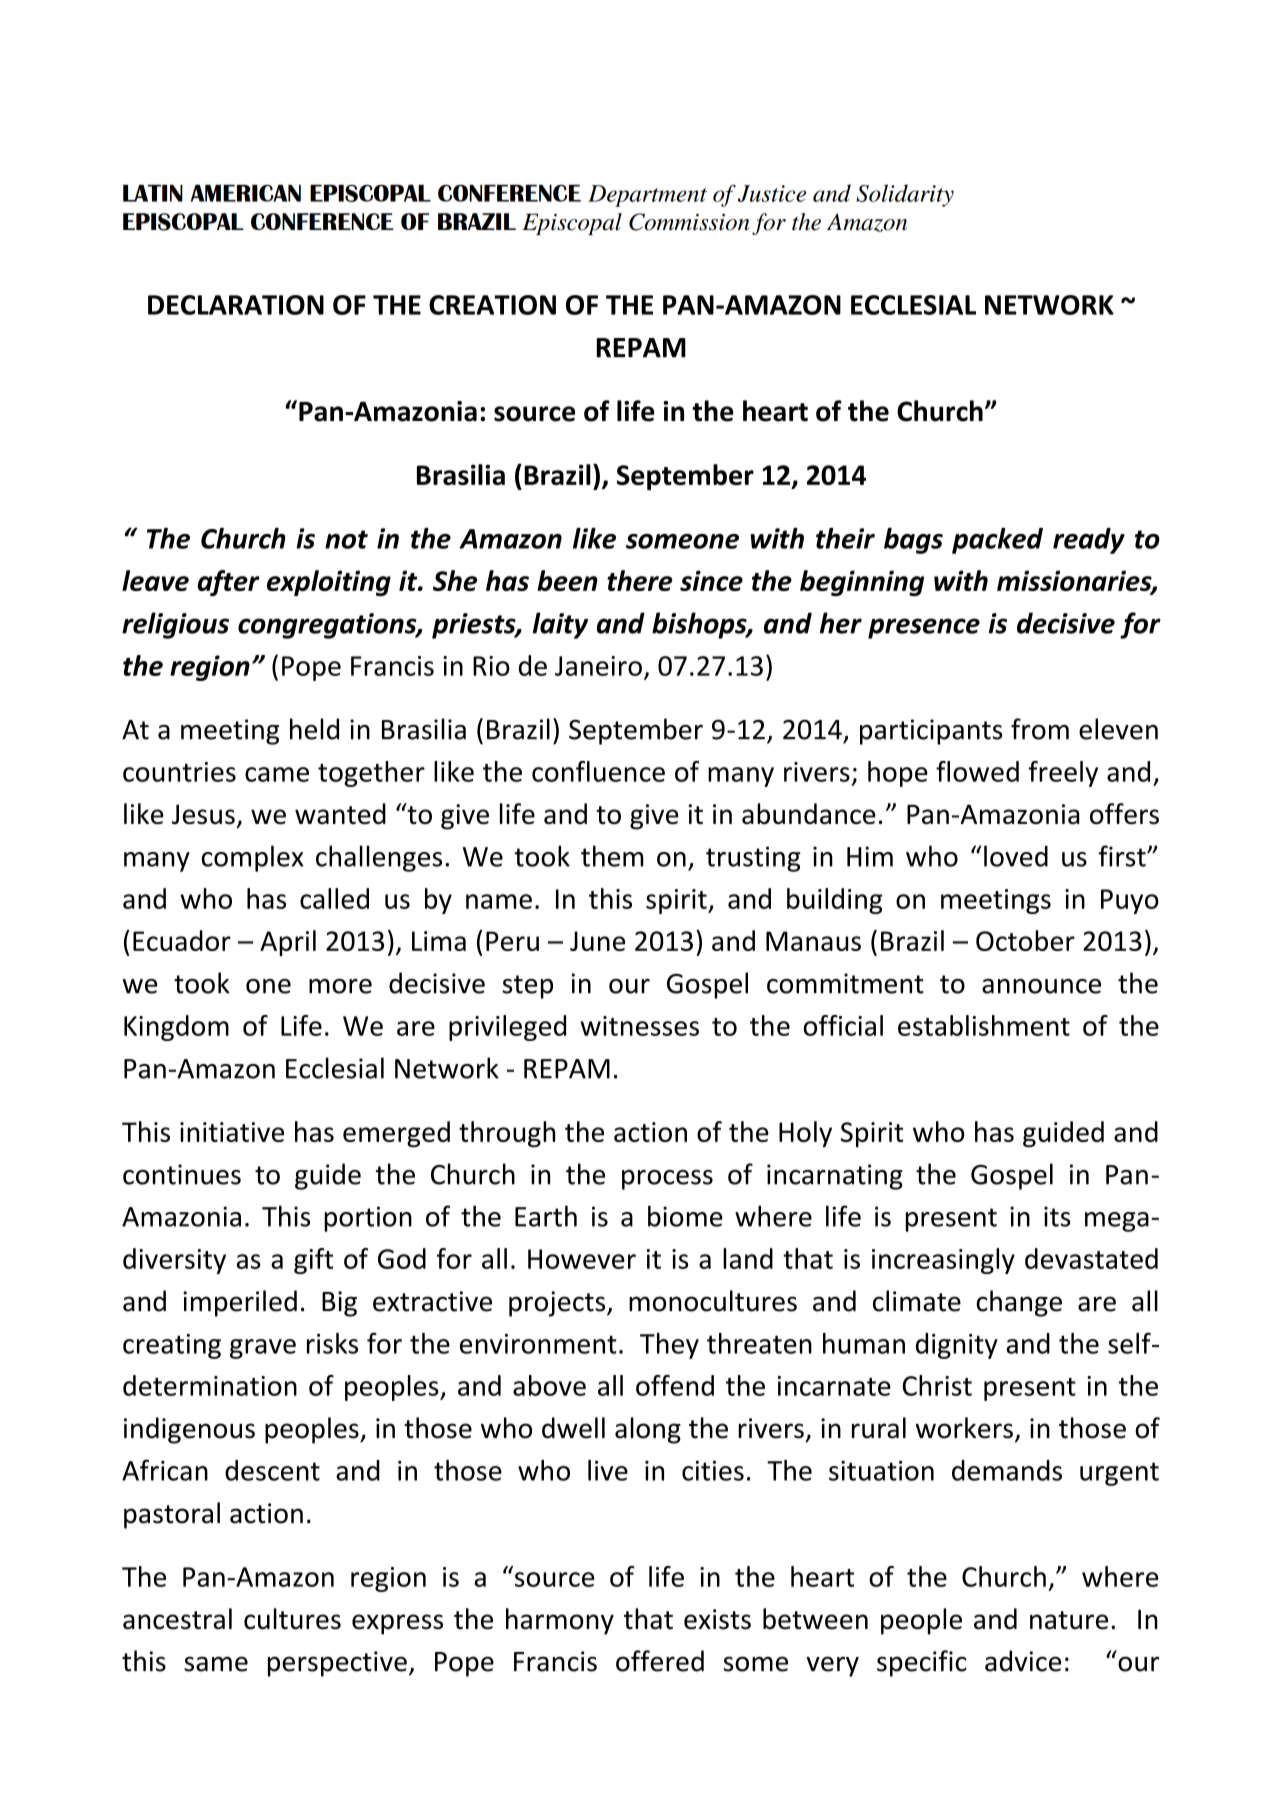 The height and width of the screenshot is (1813, 1282). Describe the element at coordinates (288, 943) in the screenshot. I see `April` at that location.
